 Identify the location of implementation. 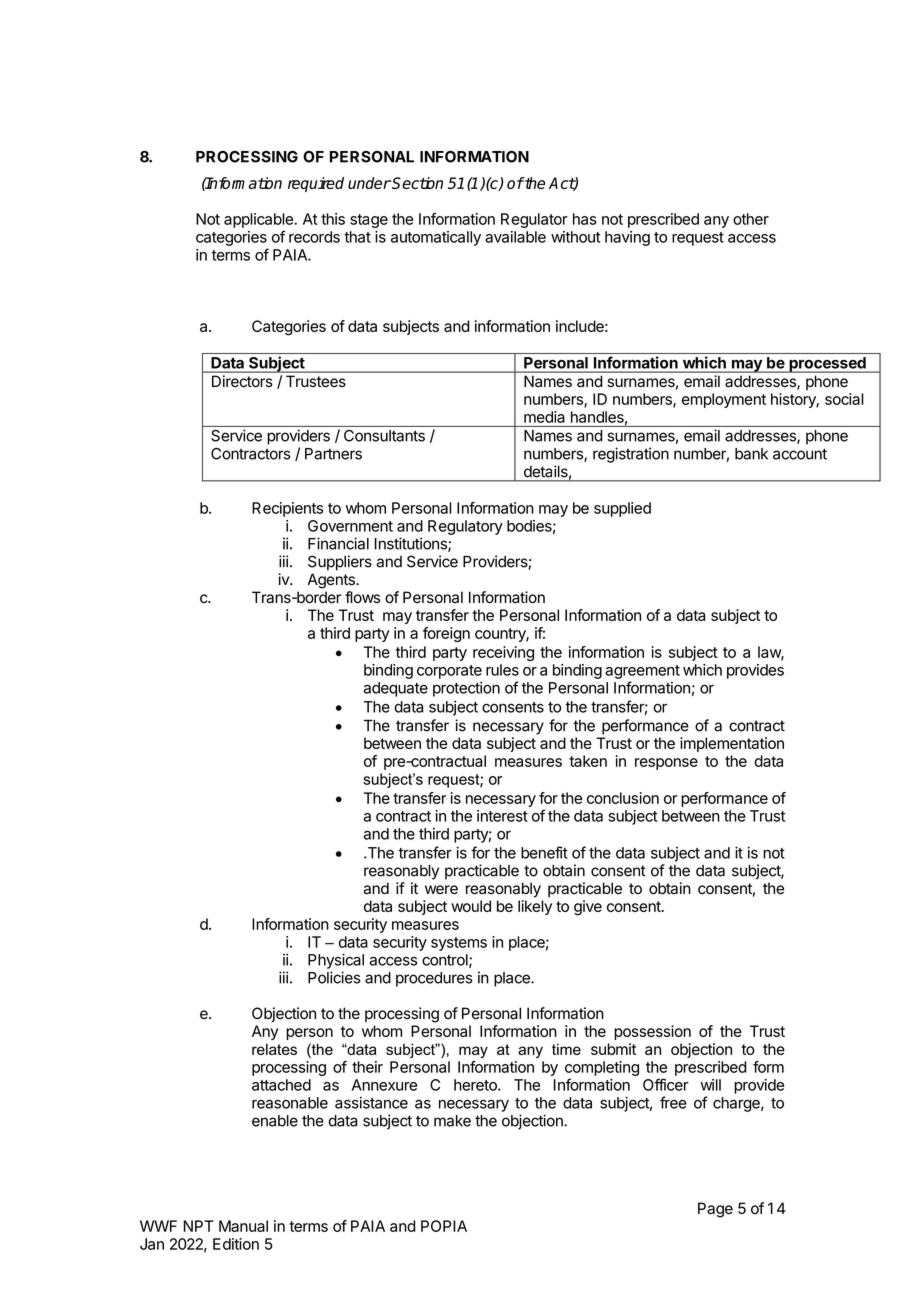
(732, 744).
